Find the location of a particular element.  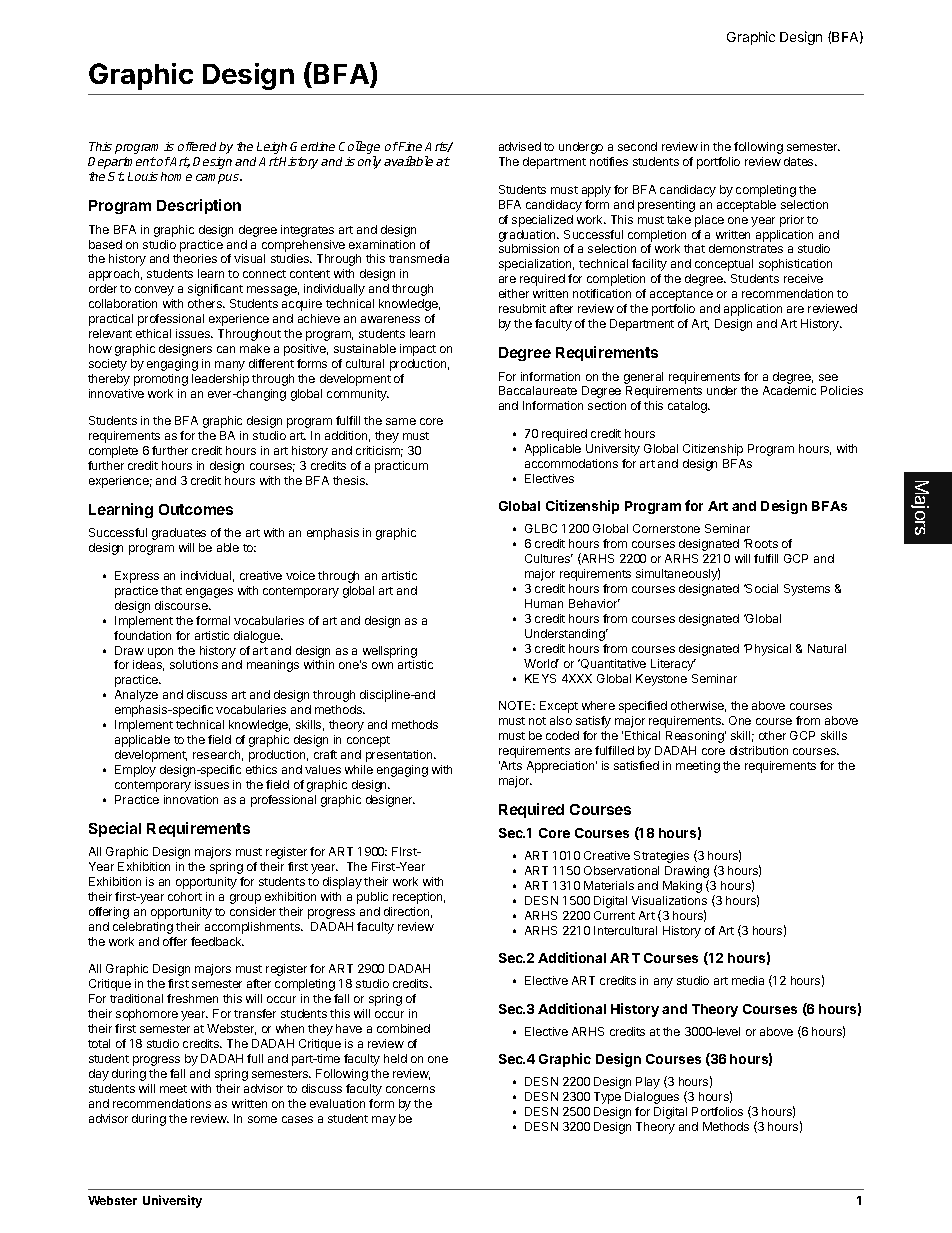

cohort is located at coordinates (185, 896).
